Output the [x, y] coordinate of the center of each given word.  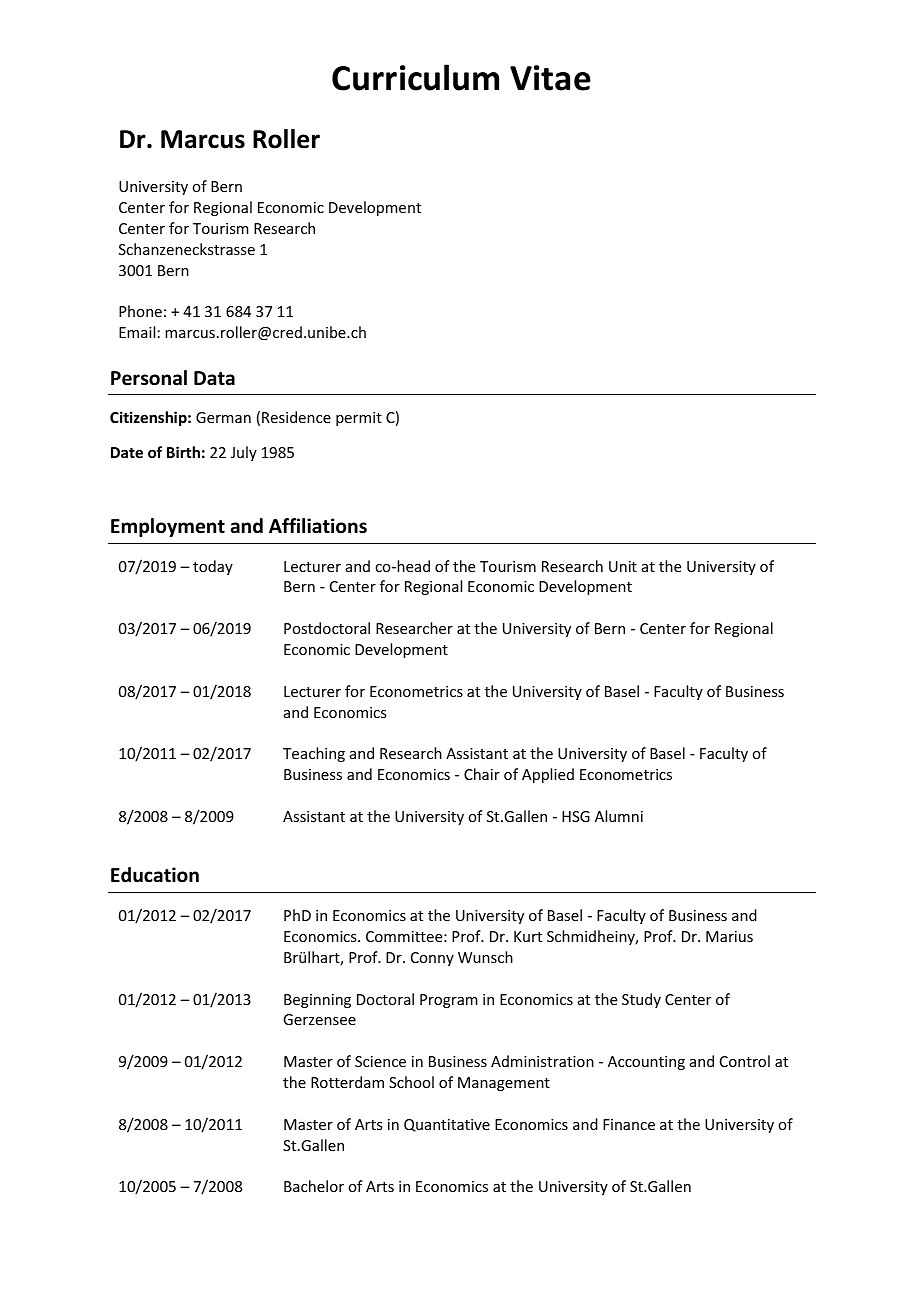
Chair [482, 774]
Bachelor [314, 1186]
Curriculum [415, 77]
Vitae [550, 78]
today [213, 567]
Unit [623, 566]
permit [359, 419]
